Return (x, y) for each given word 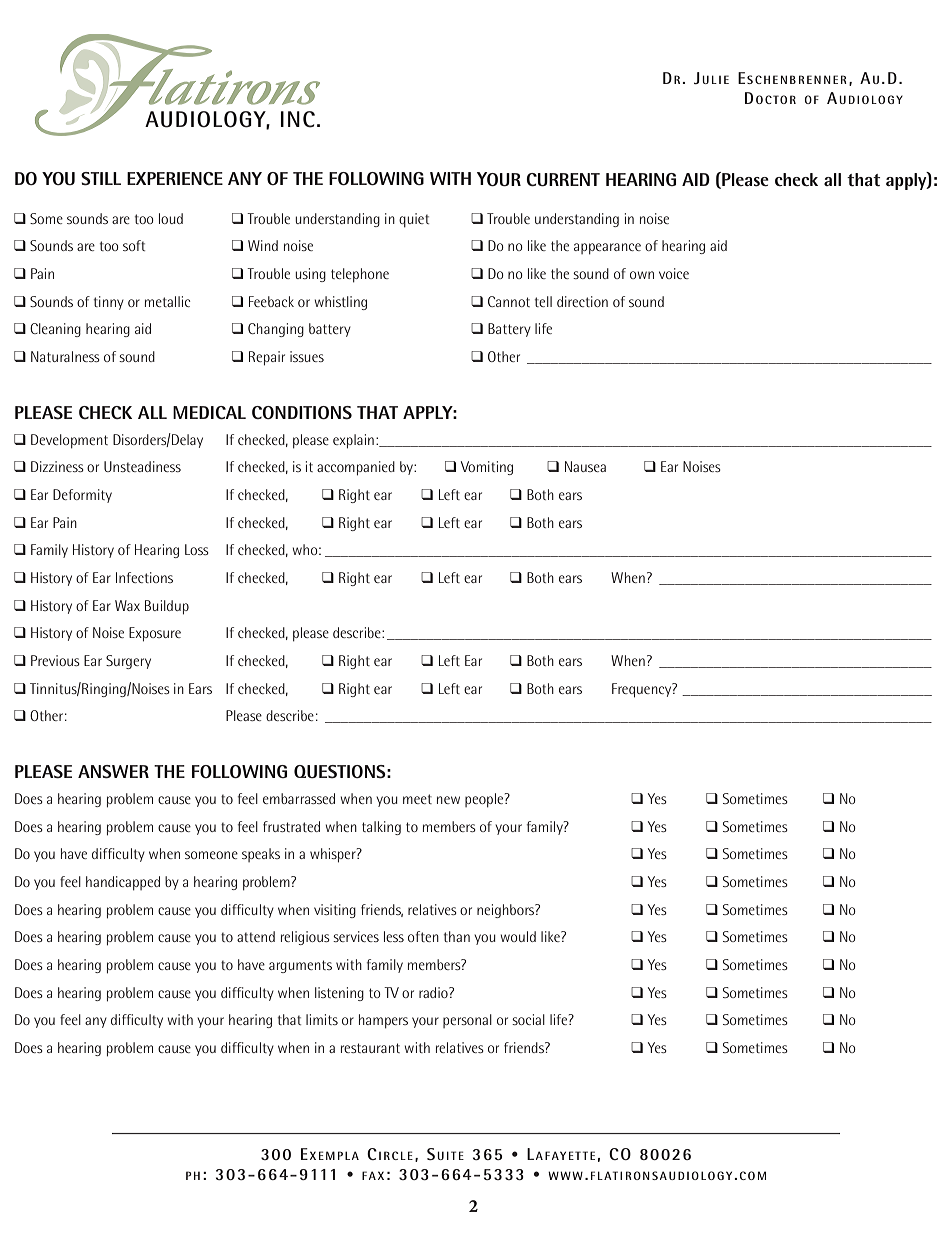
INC (298, 119)
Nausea (585, 466)
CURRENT (563, 179)
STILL (101, 178)
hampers (383, 1021)
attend (256, 936)
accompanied (356, 468)
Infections (144, 577)
